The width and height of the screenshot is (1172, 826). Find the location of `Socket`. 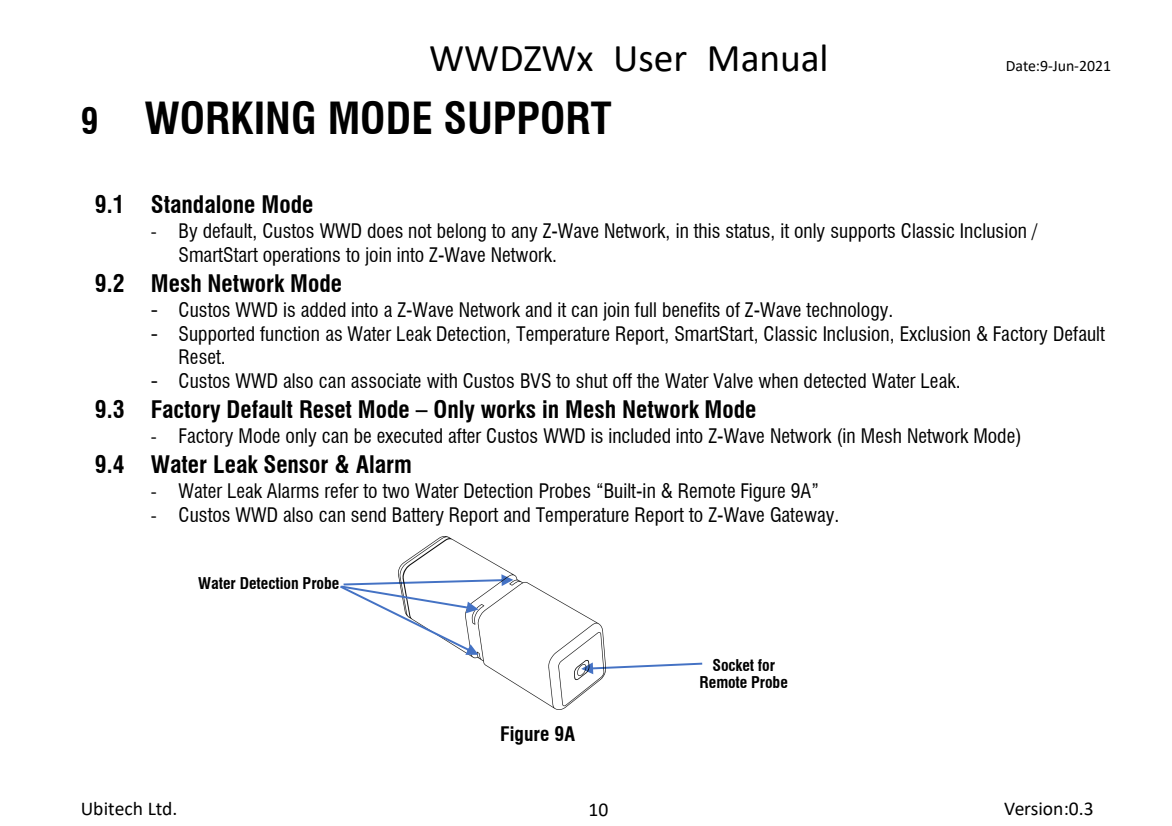

Socket is located at coordinates (733, 665).
